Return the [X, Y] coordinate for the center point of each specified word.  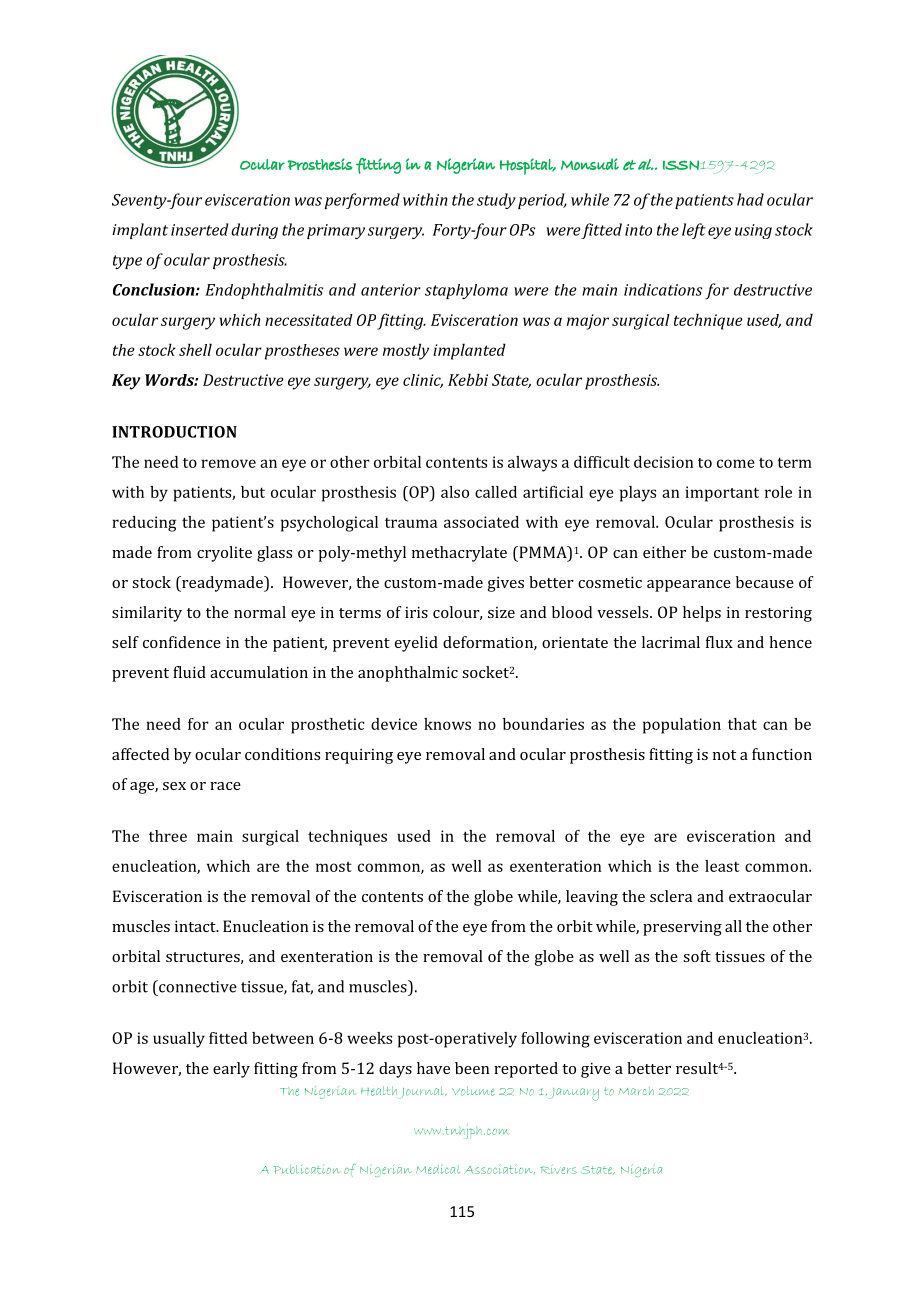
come [736, 463]
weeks [369, 1038]
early [231, 1070]
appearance [689, 586]
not [724, 755]
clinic [423, 381]
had [750, 199]
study [496, 201]
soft [697, 956]
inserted [200, 229]
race [225, 786]
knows [447, 724]
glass [274, 554]
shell [195, 349]
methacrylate [459, 554]
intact [196, 926]
